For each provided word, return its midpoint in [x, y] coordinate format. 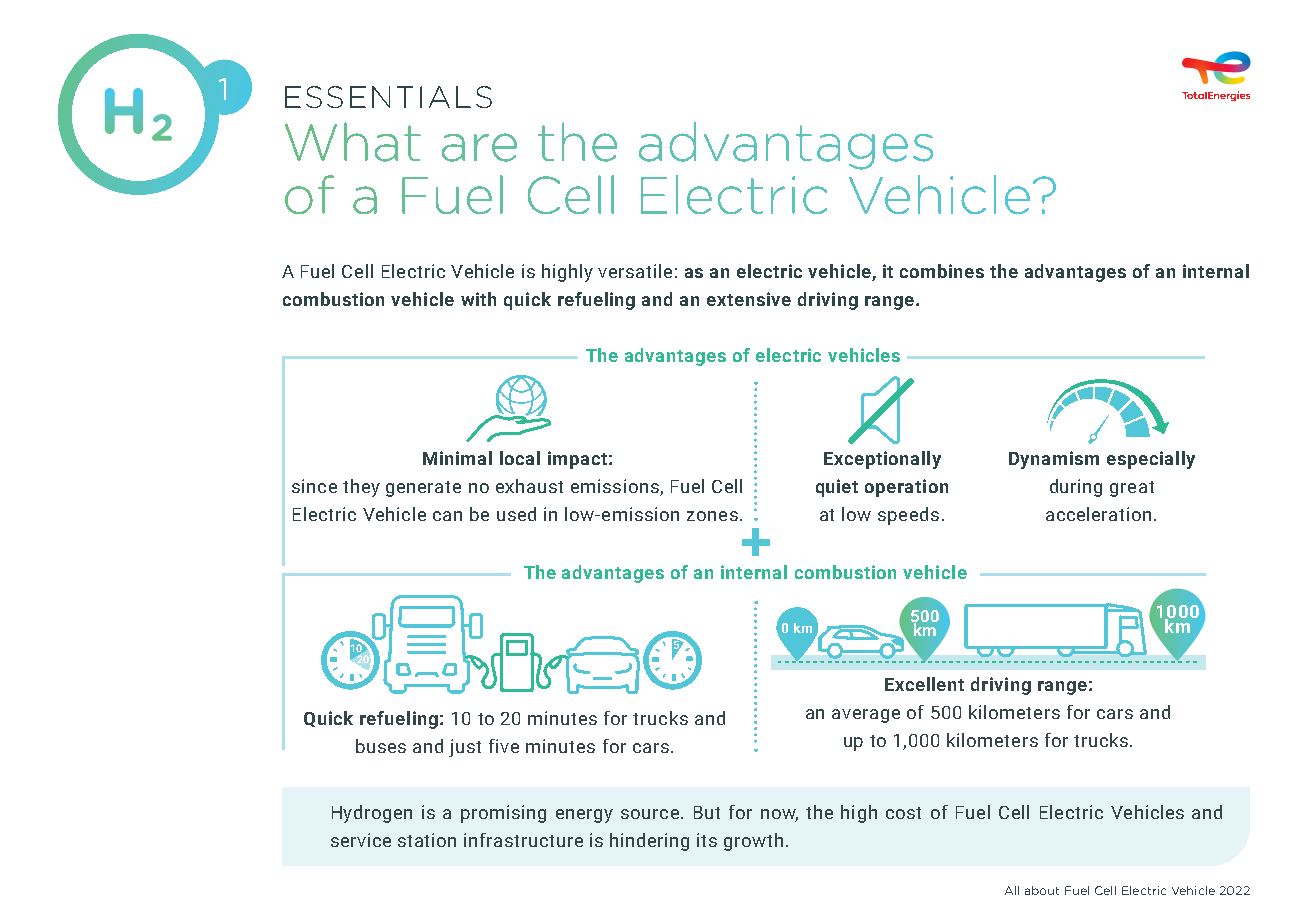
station [427, 840]
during [1076, 488]
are [479, 147]
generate [423, 489]
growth [753, 842]
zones [712, 516]
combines [942, 271]
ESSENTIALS [388, 97]
